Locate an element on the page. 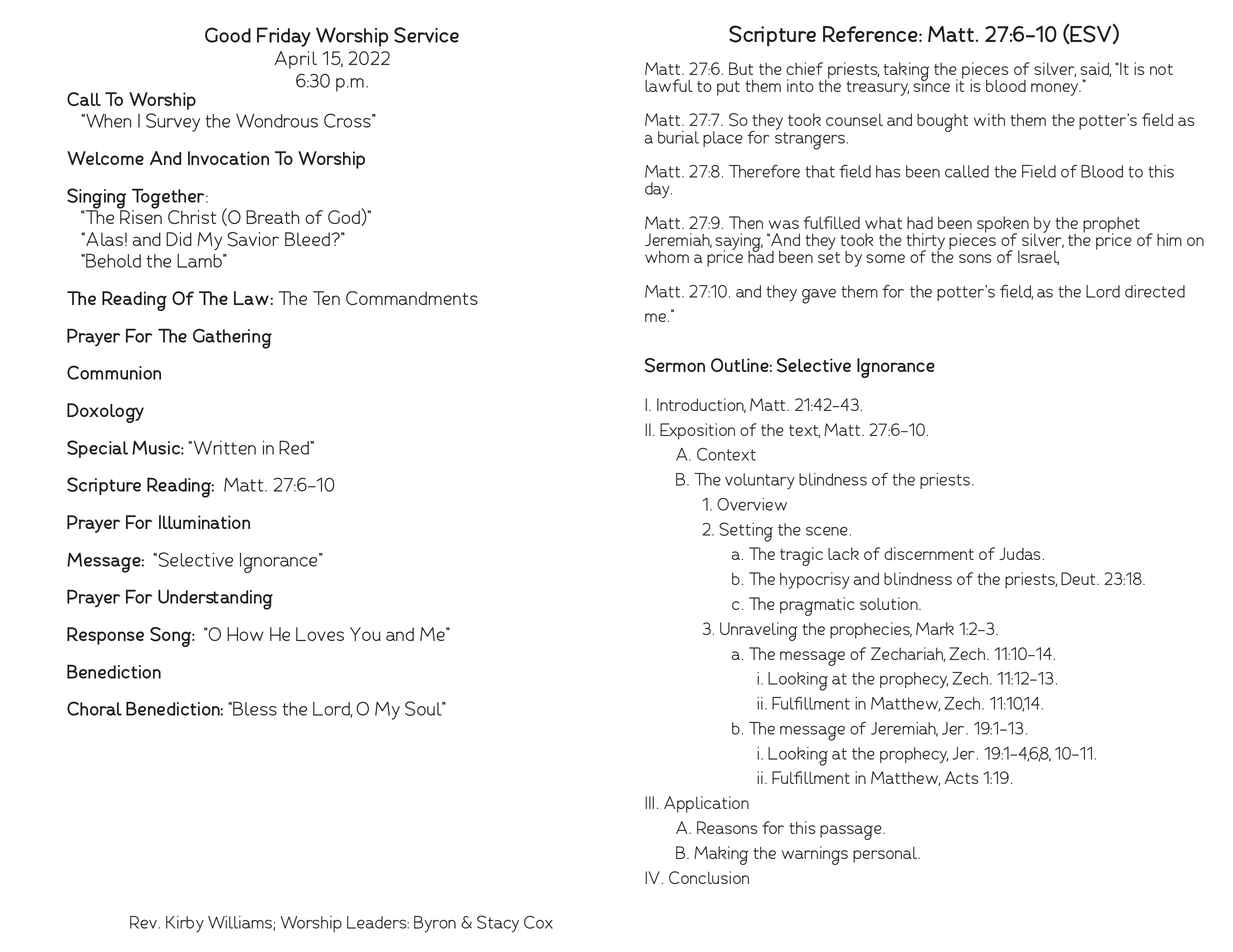 The height and width of the page is (952, 1233). Sermon is located at coordinates (675, 365).
